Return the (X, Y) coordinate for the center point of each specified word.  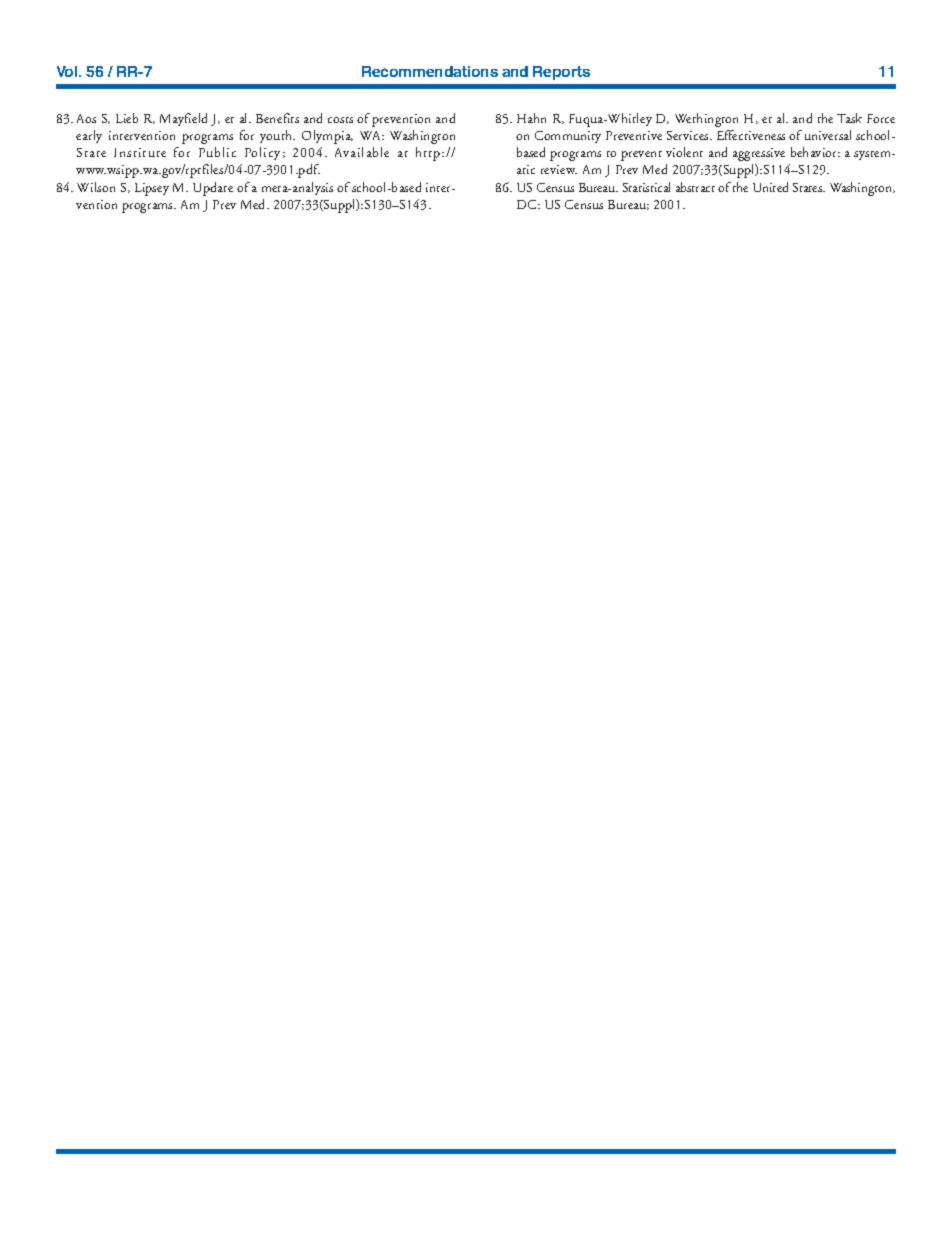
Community (568, 137)
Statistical (646, 187)
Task (849, 118)
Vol (68, 71)
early (89, 136)
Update (213, 189)
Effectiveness (751, 135)
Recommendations (430, 71)
